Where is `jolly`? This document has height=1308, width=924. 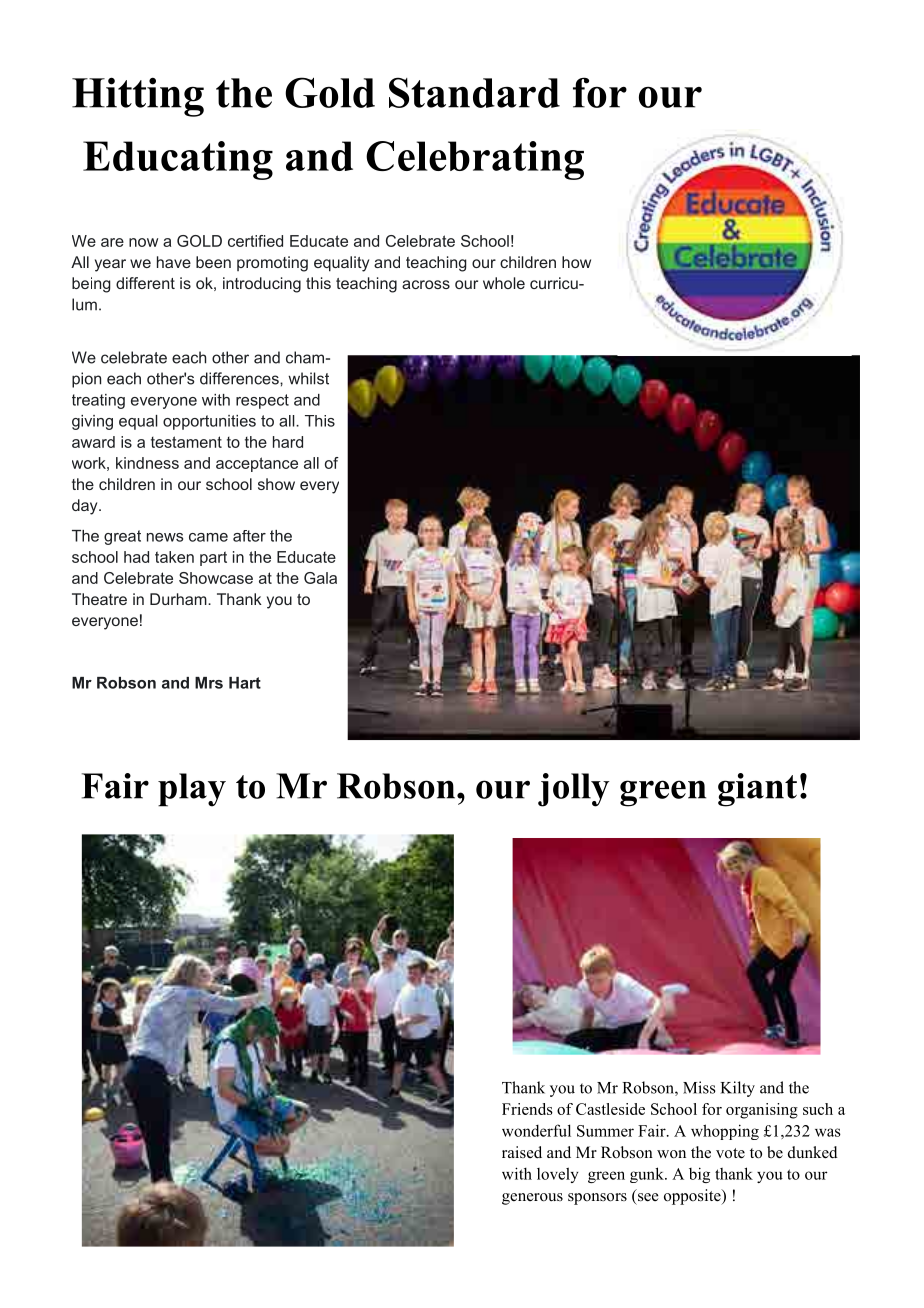
jolly is located at coordinates (574, 790).
